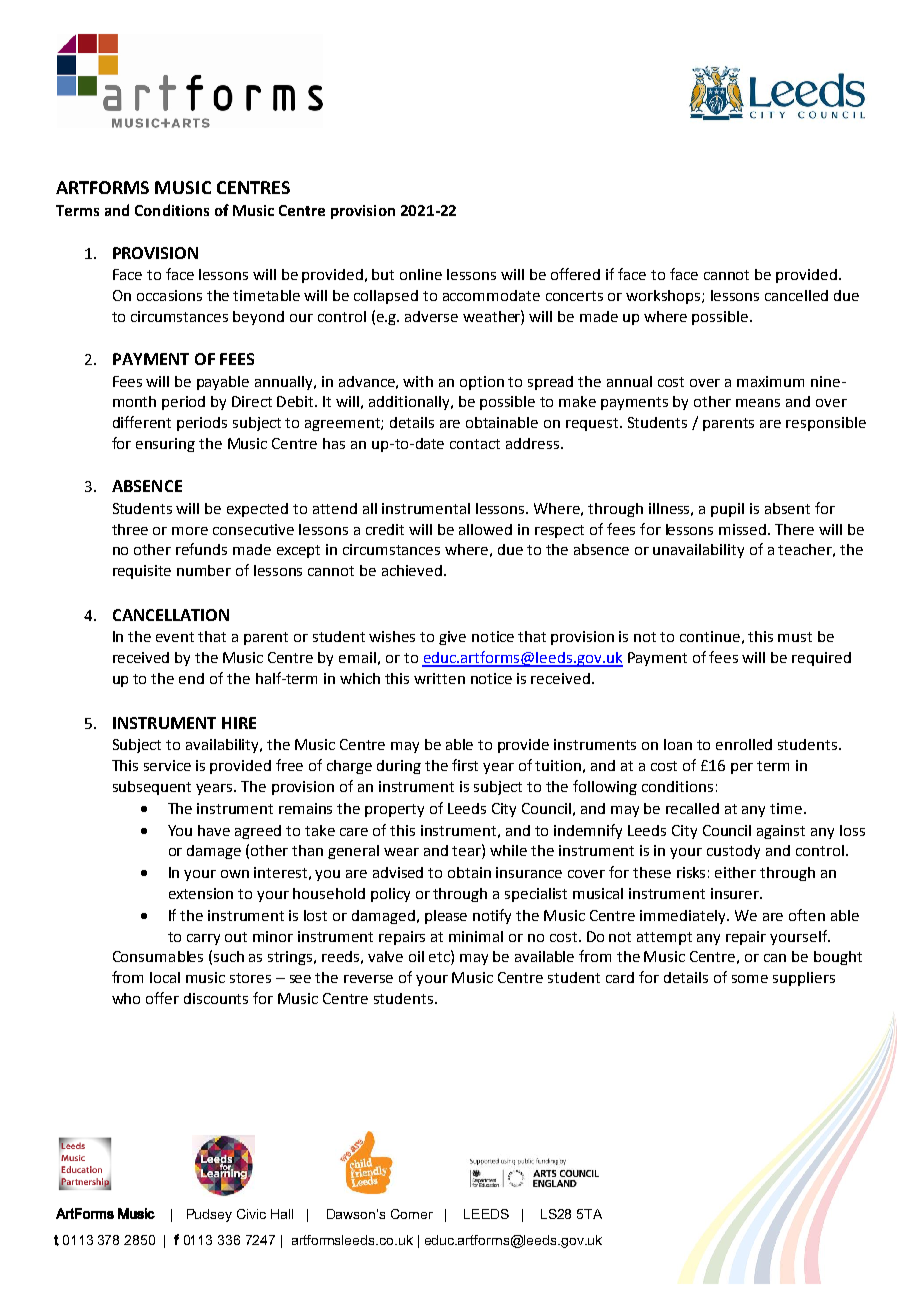 The height and width of the image is (1308, 924). Describe the element at coordinates (251, 1214) in the image. I see `Civic` at that location.
